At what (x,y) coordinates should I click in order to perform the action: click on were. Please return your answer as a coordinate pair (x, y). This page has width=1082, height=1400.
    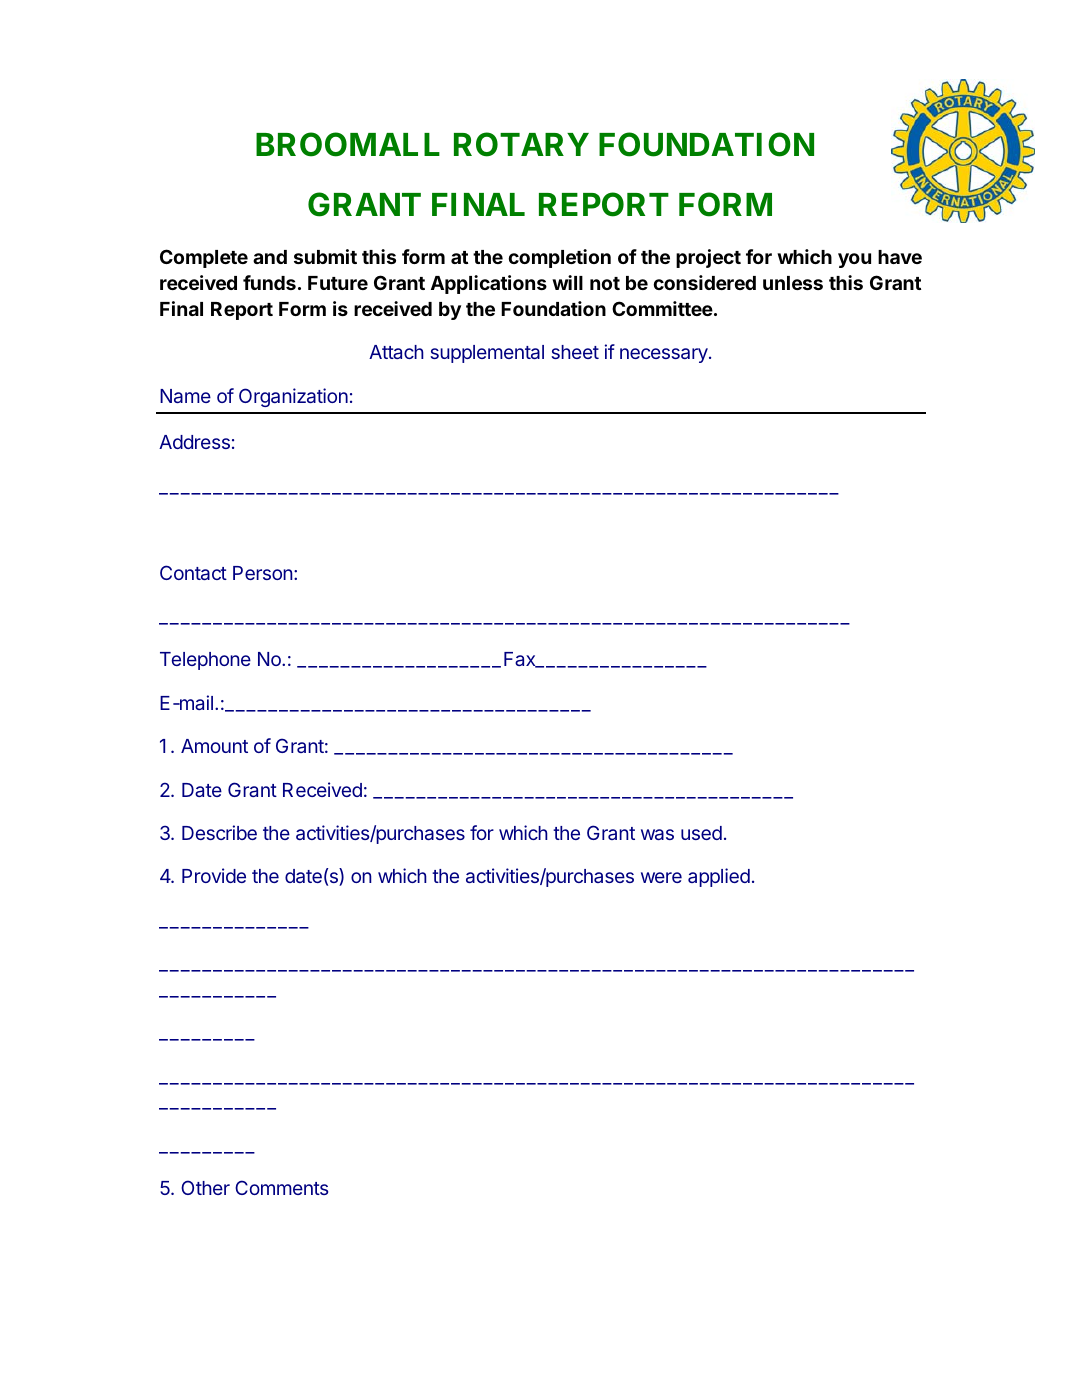
    Looking at the image, I should click on (661, 877).
